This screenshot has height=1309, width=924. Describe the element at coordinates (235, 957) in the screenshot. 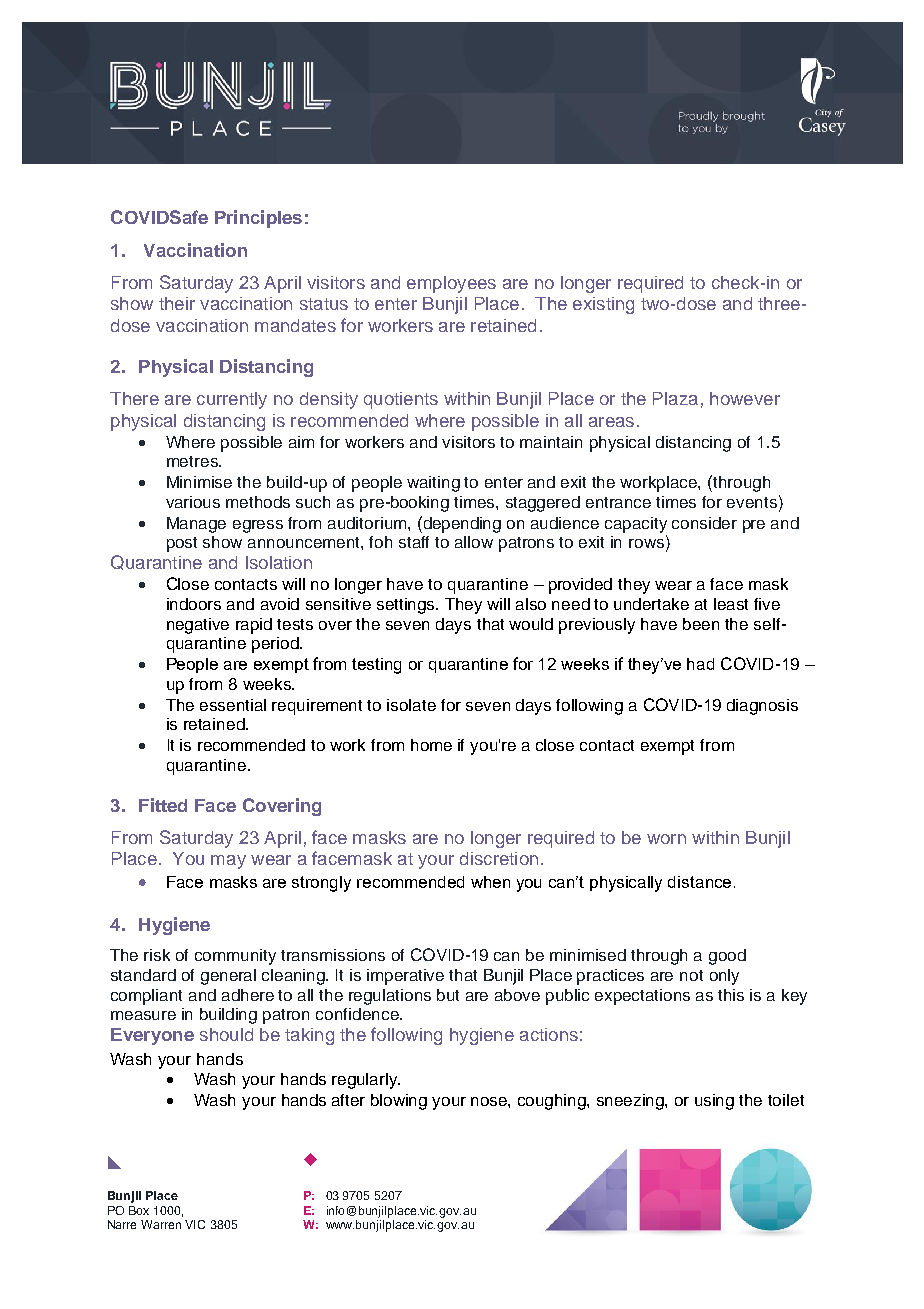

I see `community` at that location.
